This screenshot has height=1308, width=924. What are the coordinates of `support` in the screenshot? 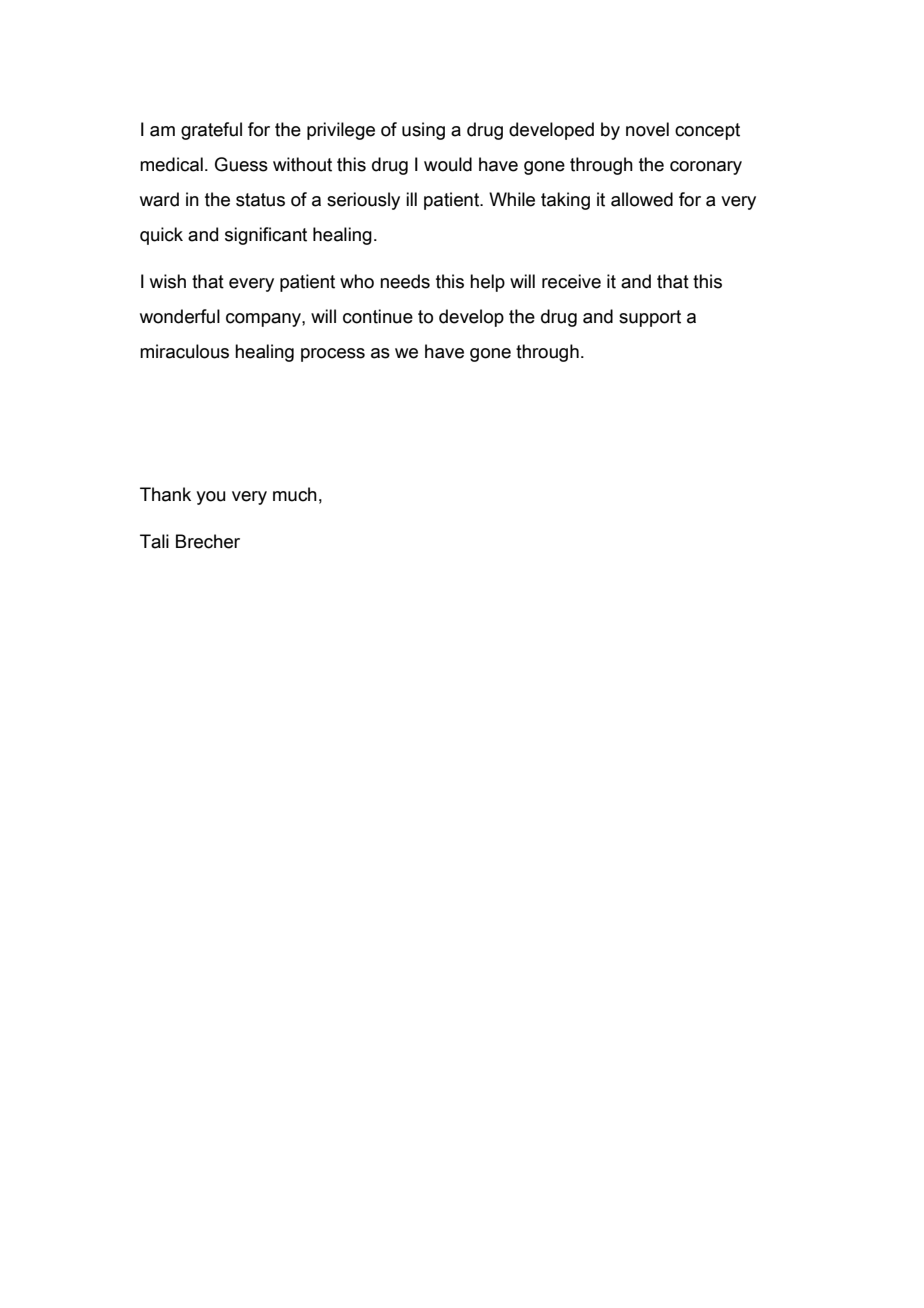 It's located at (650, 318).
